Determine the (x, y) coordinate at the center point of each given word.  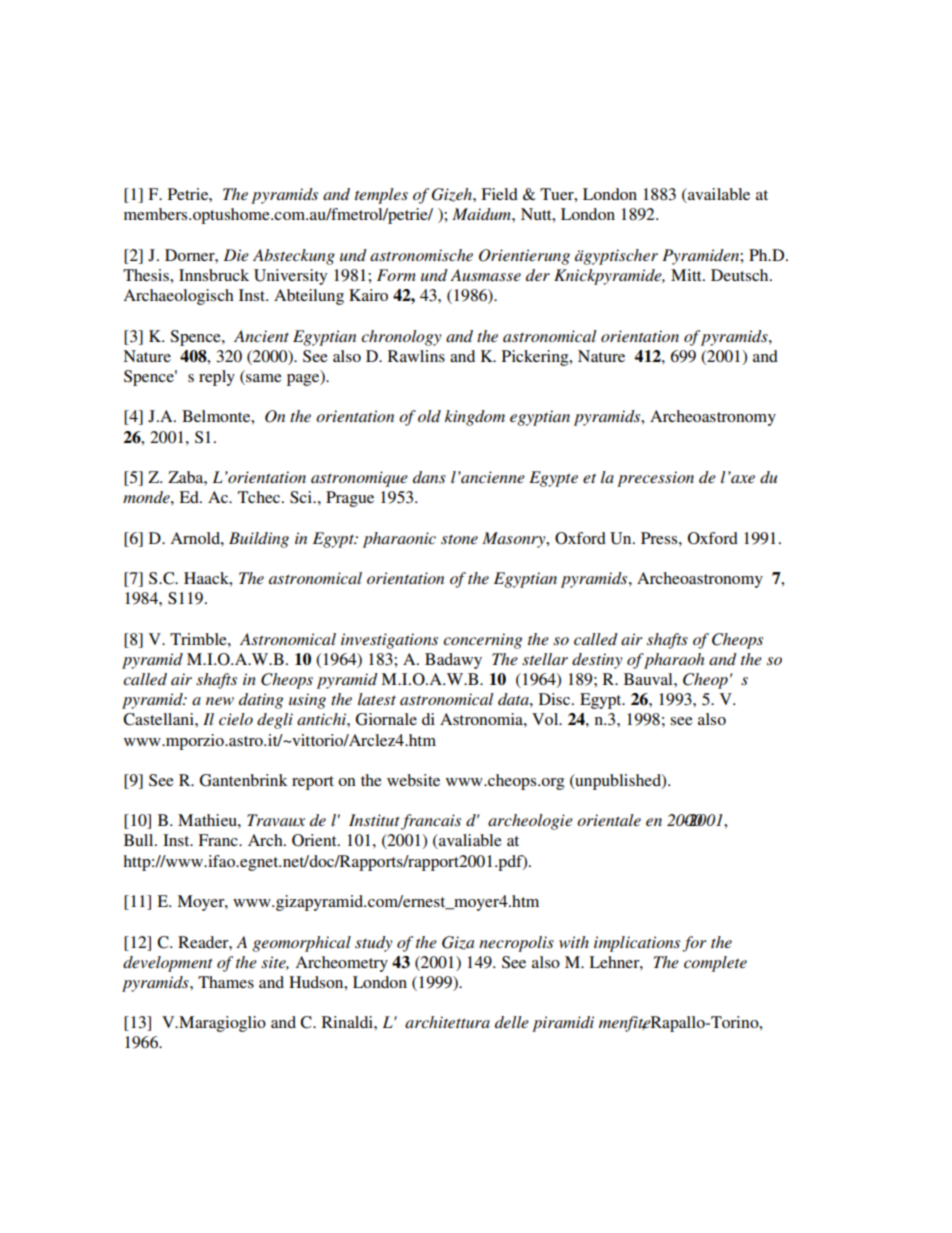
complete (715, 964)
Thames (226, 982)
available (718, 195)
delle (512, 1022)
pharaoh (673, 661)
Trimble (199, 639)
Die (236, 255)
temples (381, 196)
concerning (483, 641)
